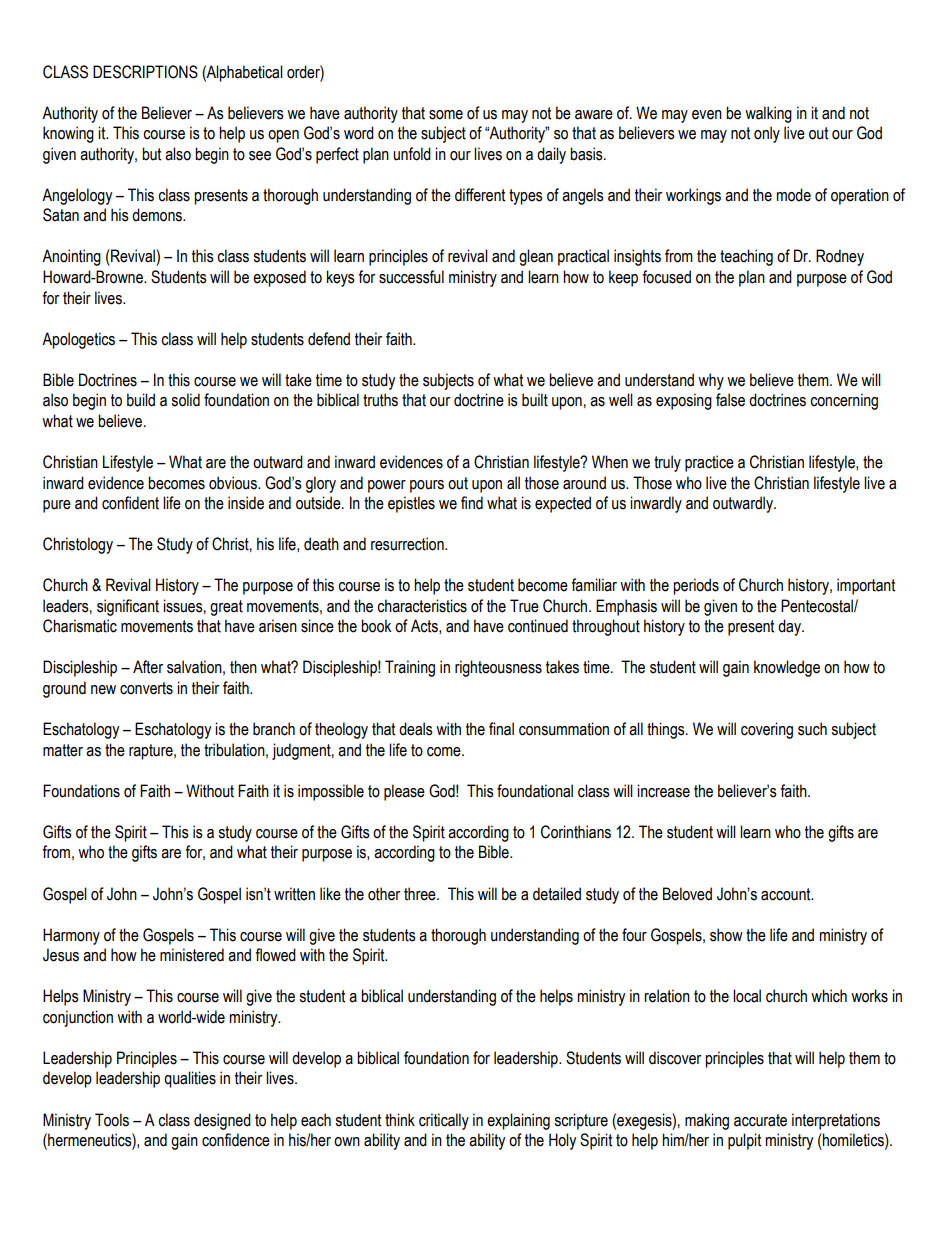  I want to click on walking, so click(768, 114).
